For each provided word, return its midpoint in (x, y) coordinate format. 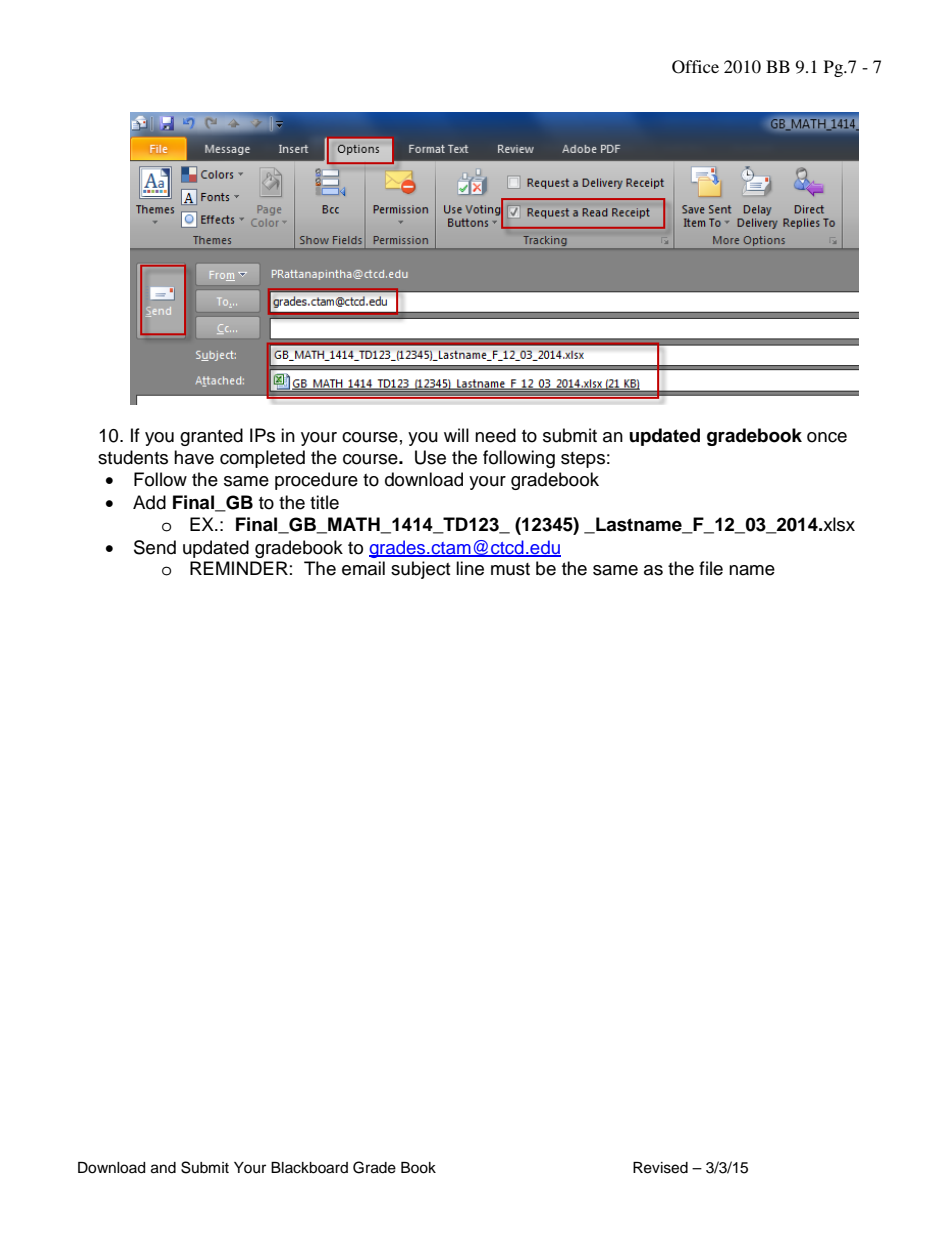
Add (149, 502)
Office (695, 67)
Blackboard (309, 1168)
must (510, 569)
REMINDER (239, 568)
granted (211, 437)
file (711, 568)
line (470, 568)
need (495, 435)
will (456, 435)
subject (420, 570)
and (163, 1168)
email (363, 568)
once (827, 437)
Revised (660, 1168)
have (194, 457)
